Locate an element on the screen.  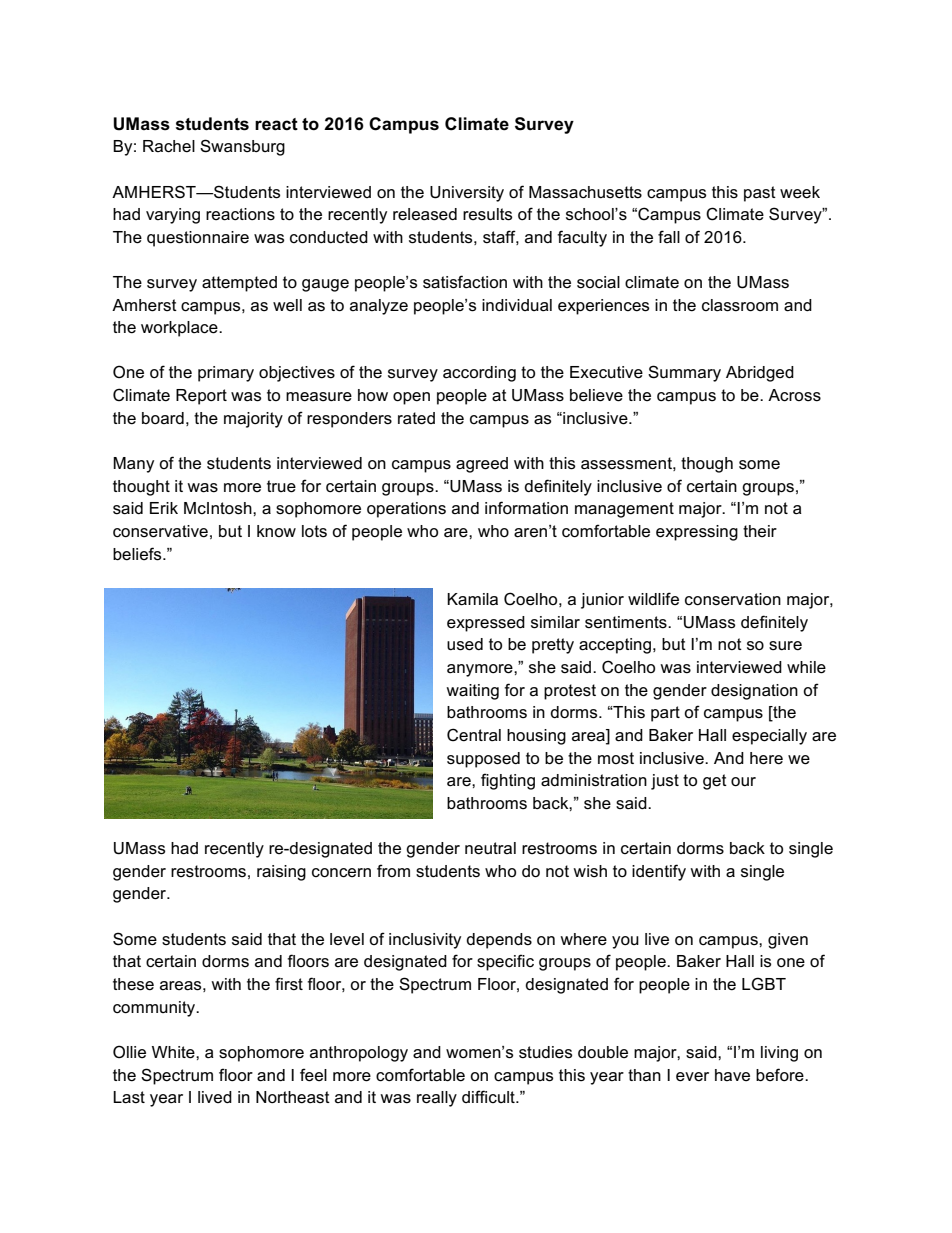
past is located at coordinates (760, 194).
